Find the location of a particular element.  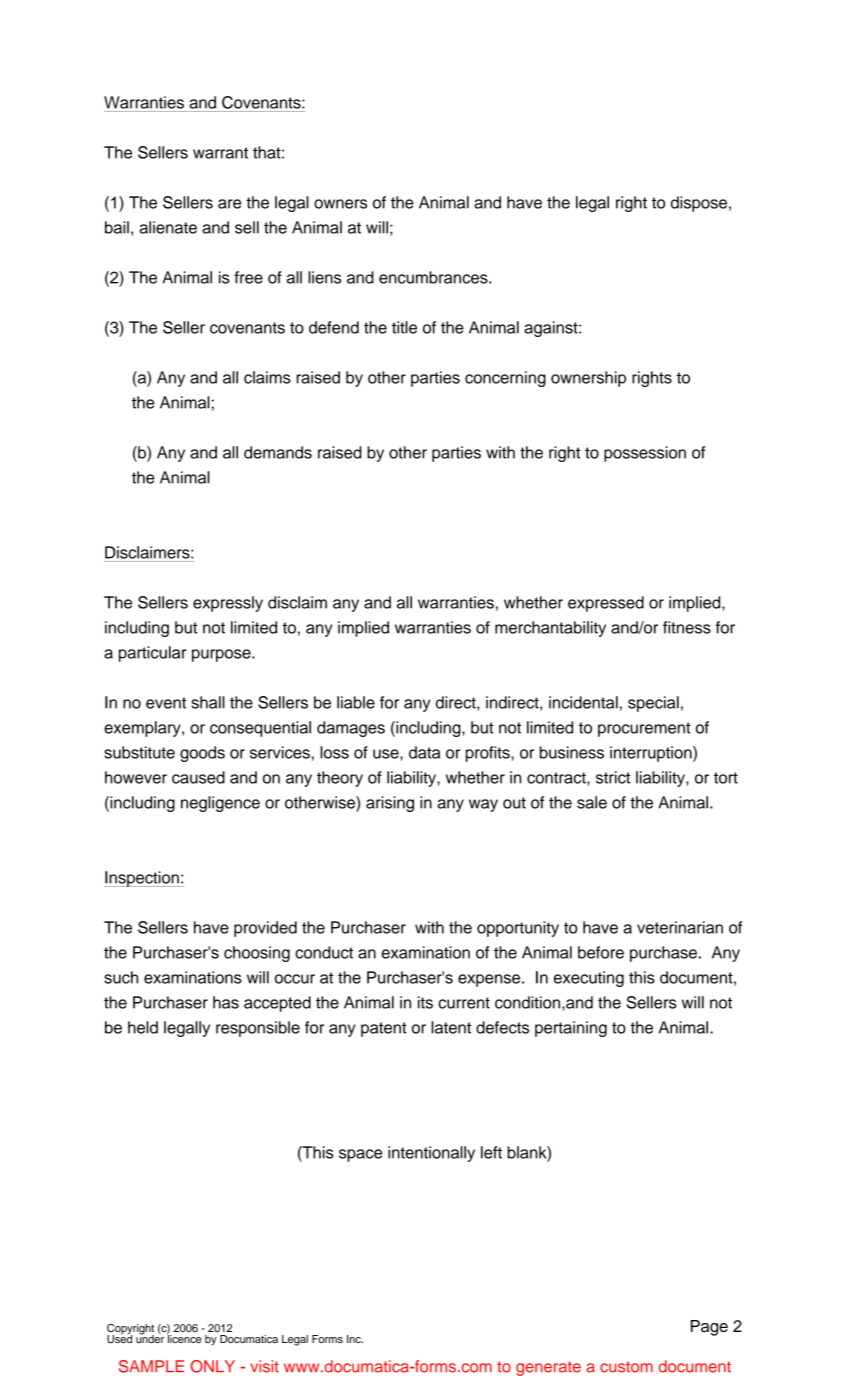

interruption is located at coordinates (652, 754).
